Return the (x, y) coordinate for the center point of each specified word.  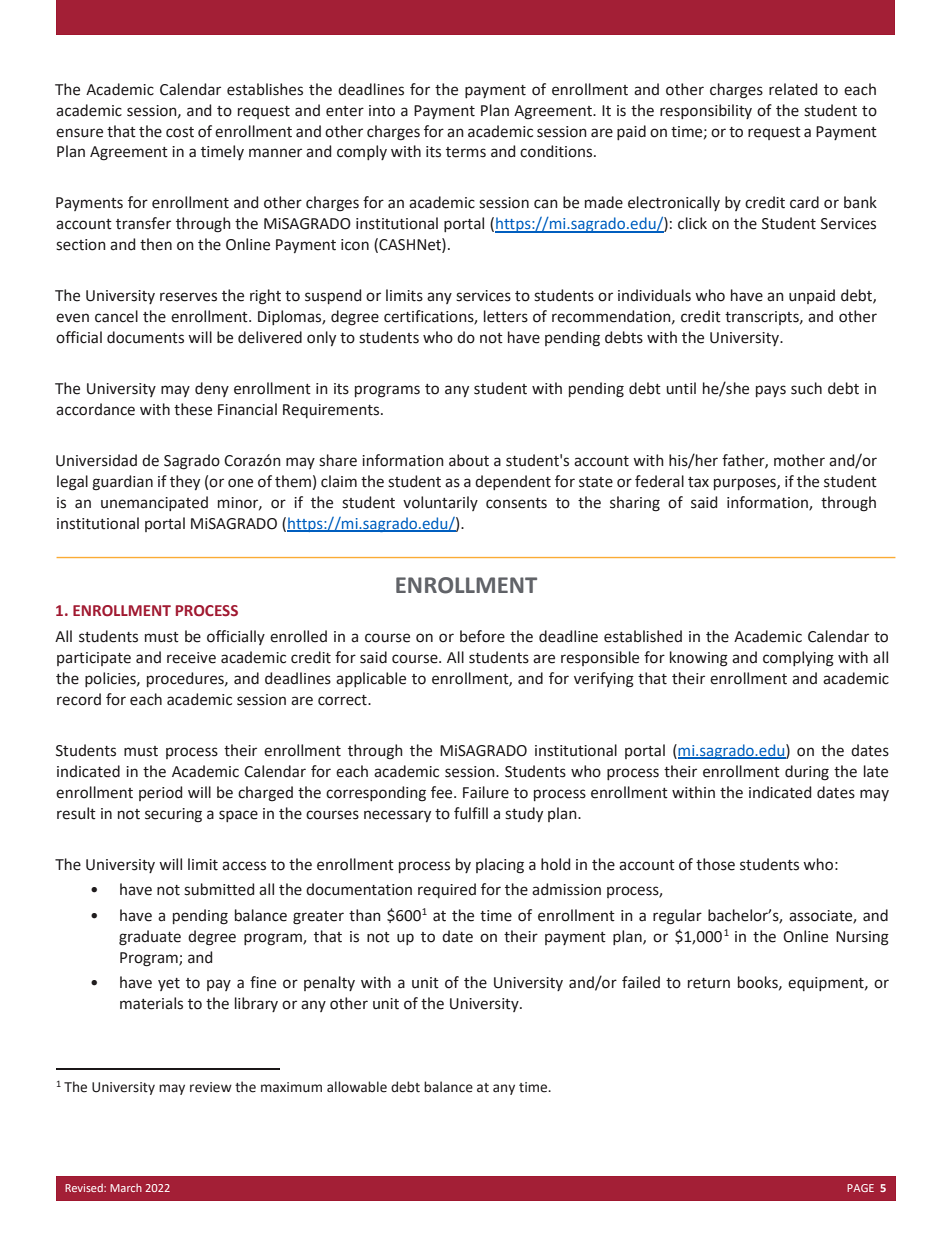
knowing (699, 659)
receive (191, 658)
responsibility (706, 111)
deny (212, 389)
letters (506, 316)
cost (180, 132)
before (482, 636)
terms (466, 152)
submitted (219, 889)
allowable (357, 1087)
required (447, 890)
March (126, 1188)
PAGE (860, 1188)
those (715, 864)
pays (771, 391)
